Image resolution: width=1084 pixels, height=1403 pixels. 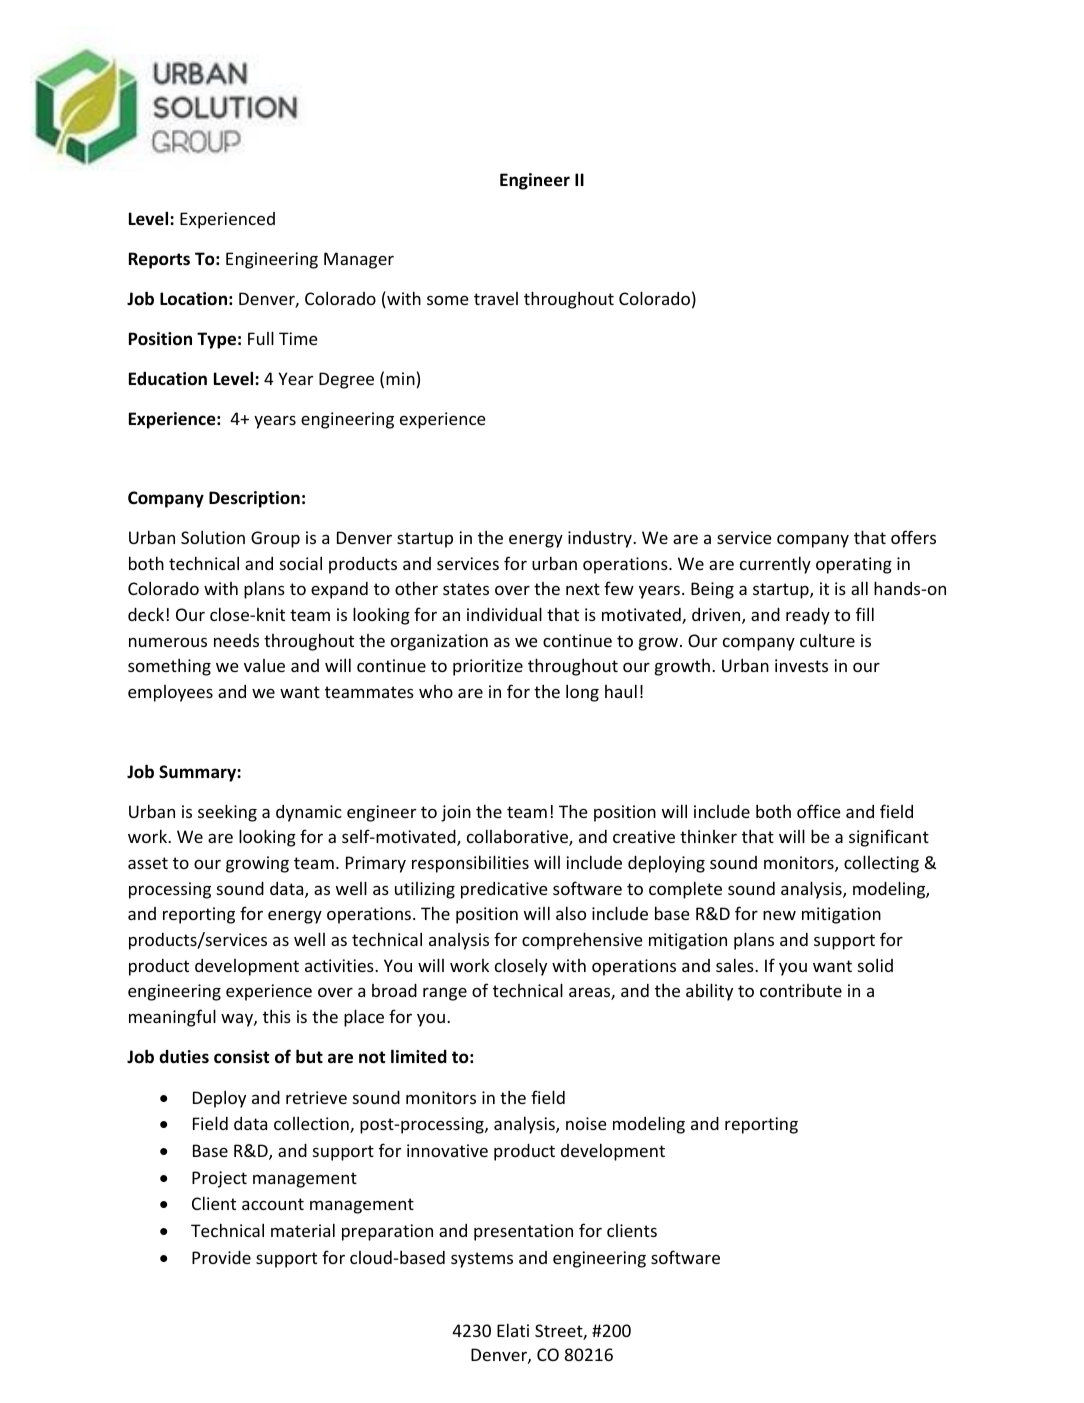 What do you see at coordinates (261, 338) in the page?
I see `Full` at bounding box center [261, 338].
